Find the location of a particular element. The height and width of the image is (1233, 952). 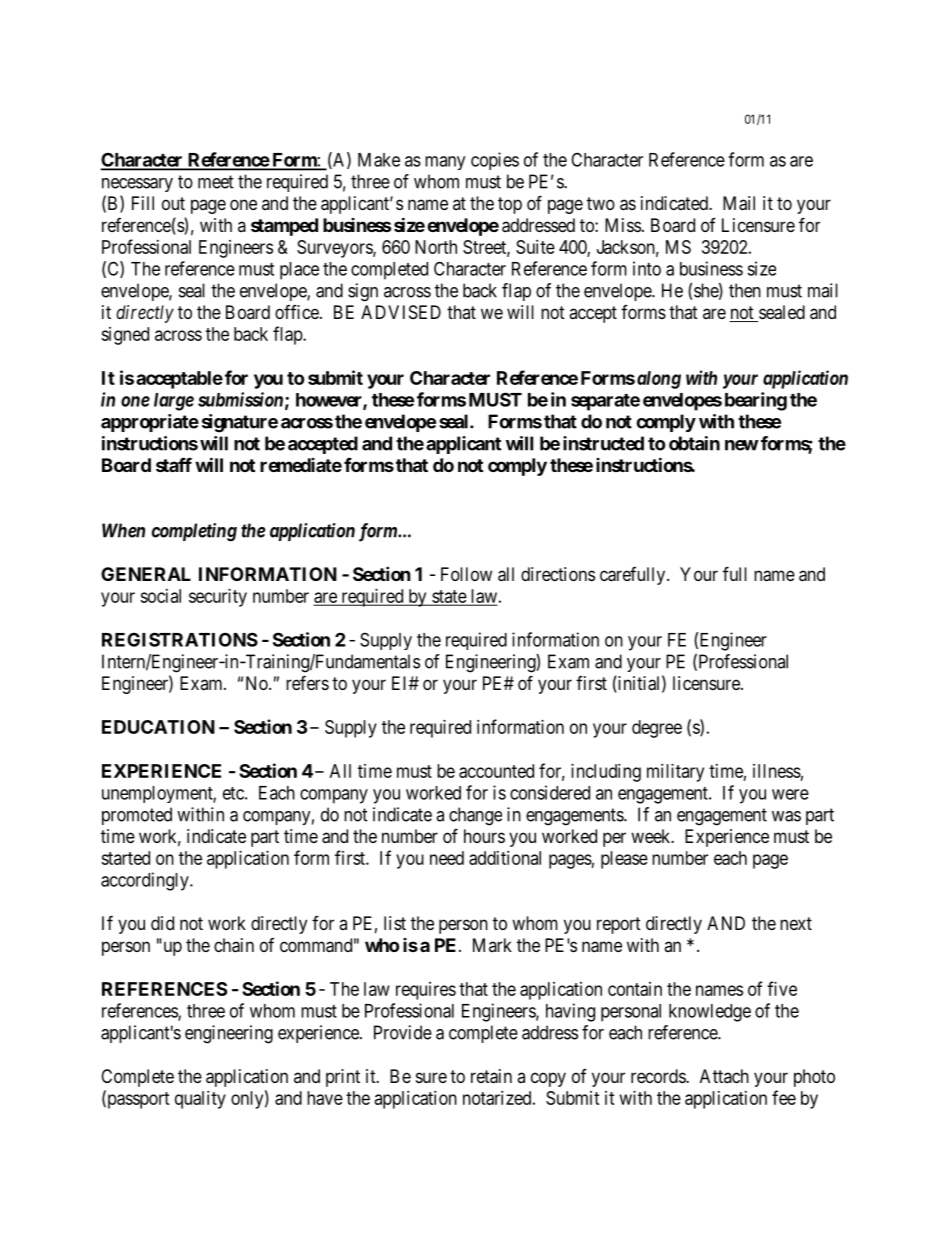

state is located at coordinates (449, 597).
